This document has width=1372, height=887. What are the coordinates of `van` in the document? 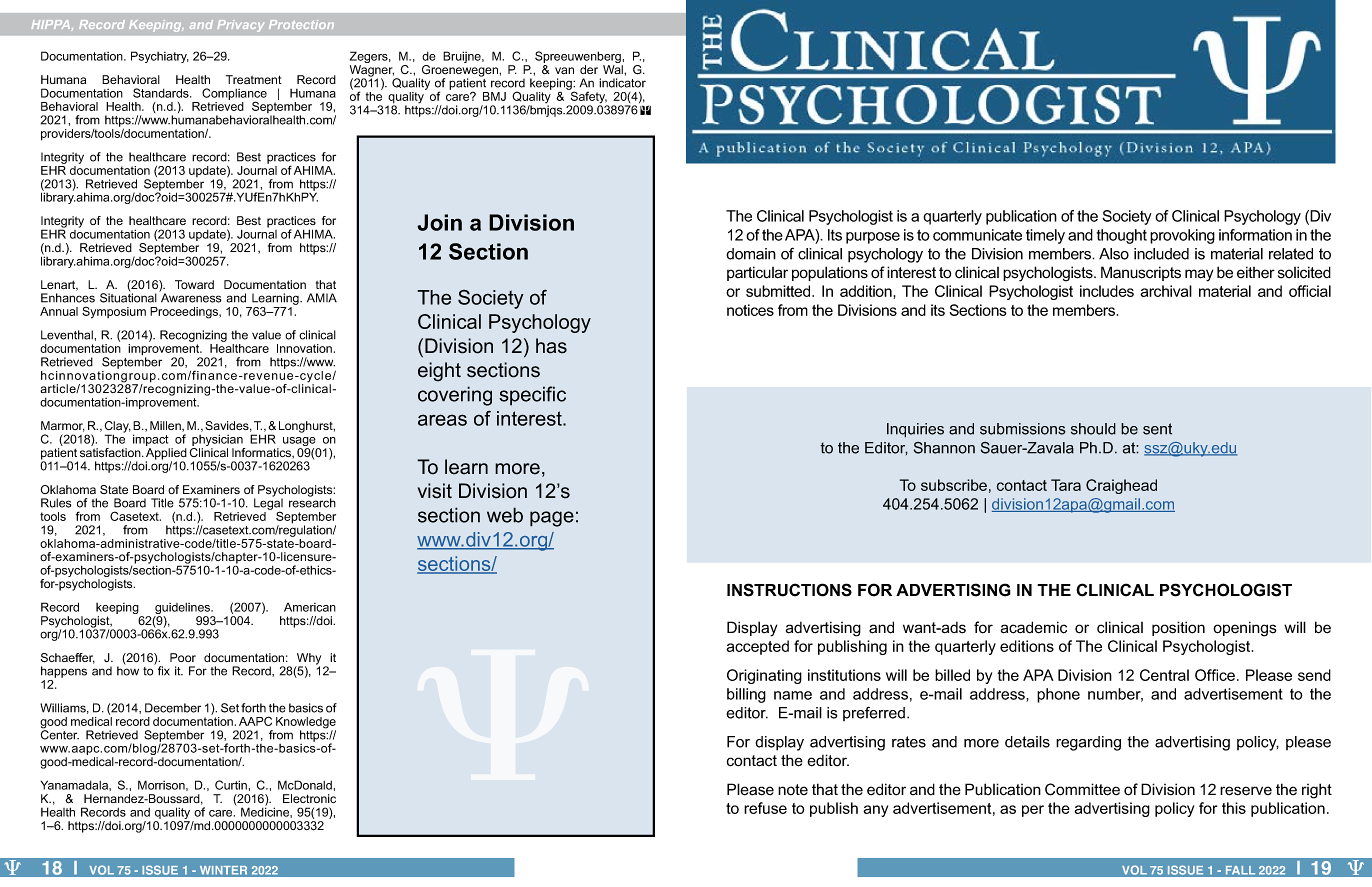 It's located at (564, 70).
